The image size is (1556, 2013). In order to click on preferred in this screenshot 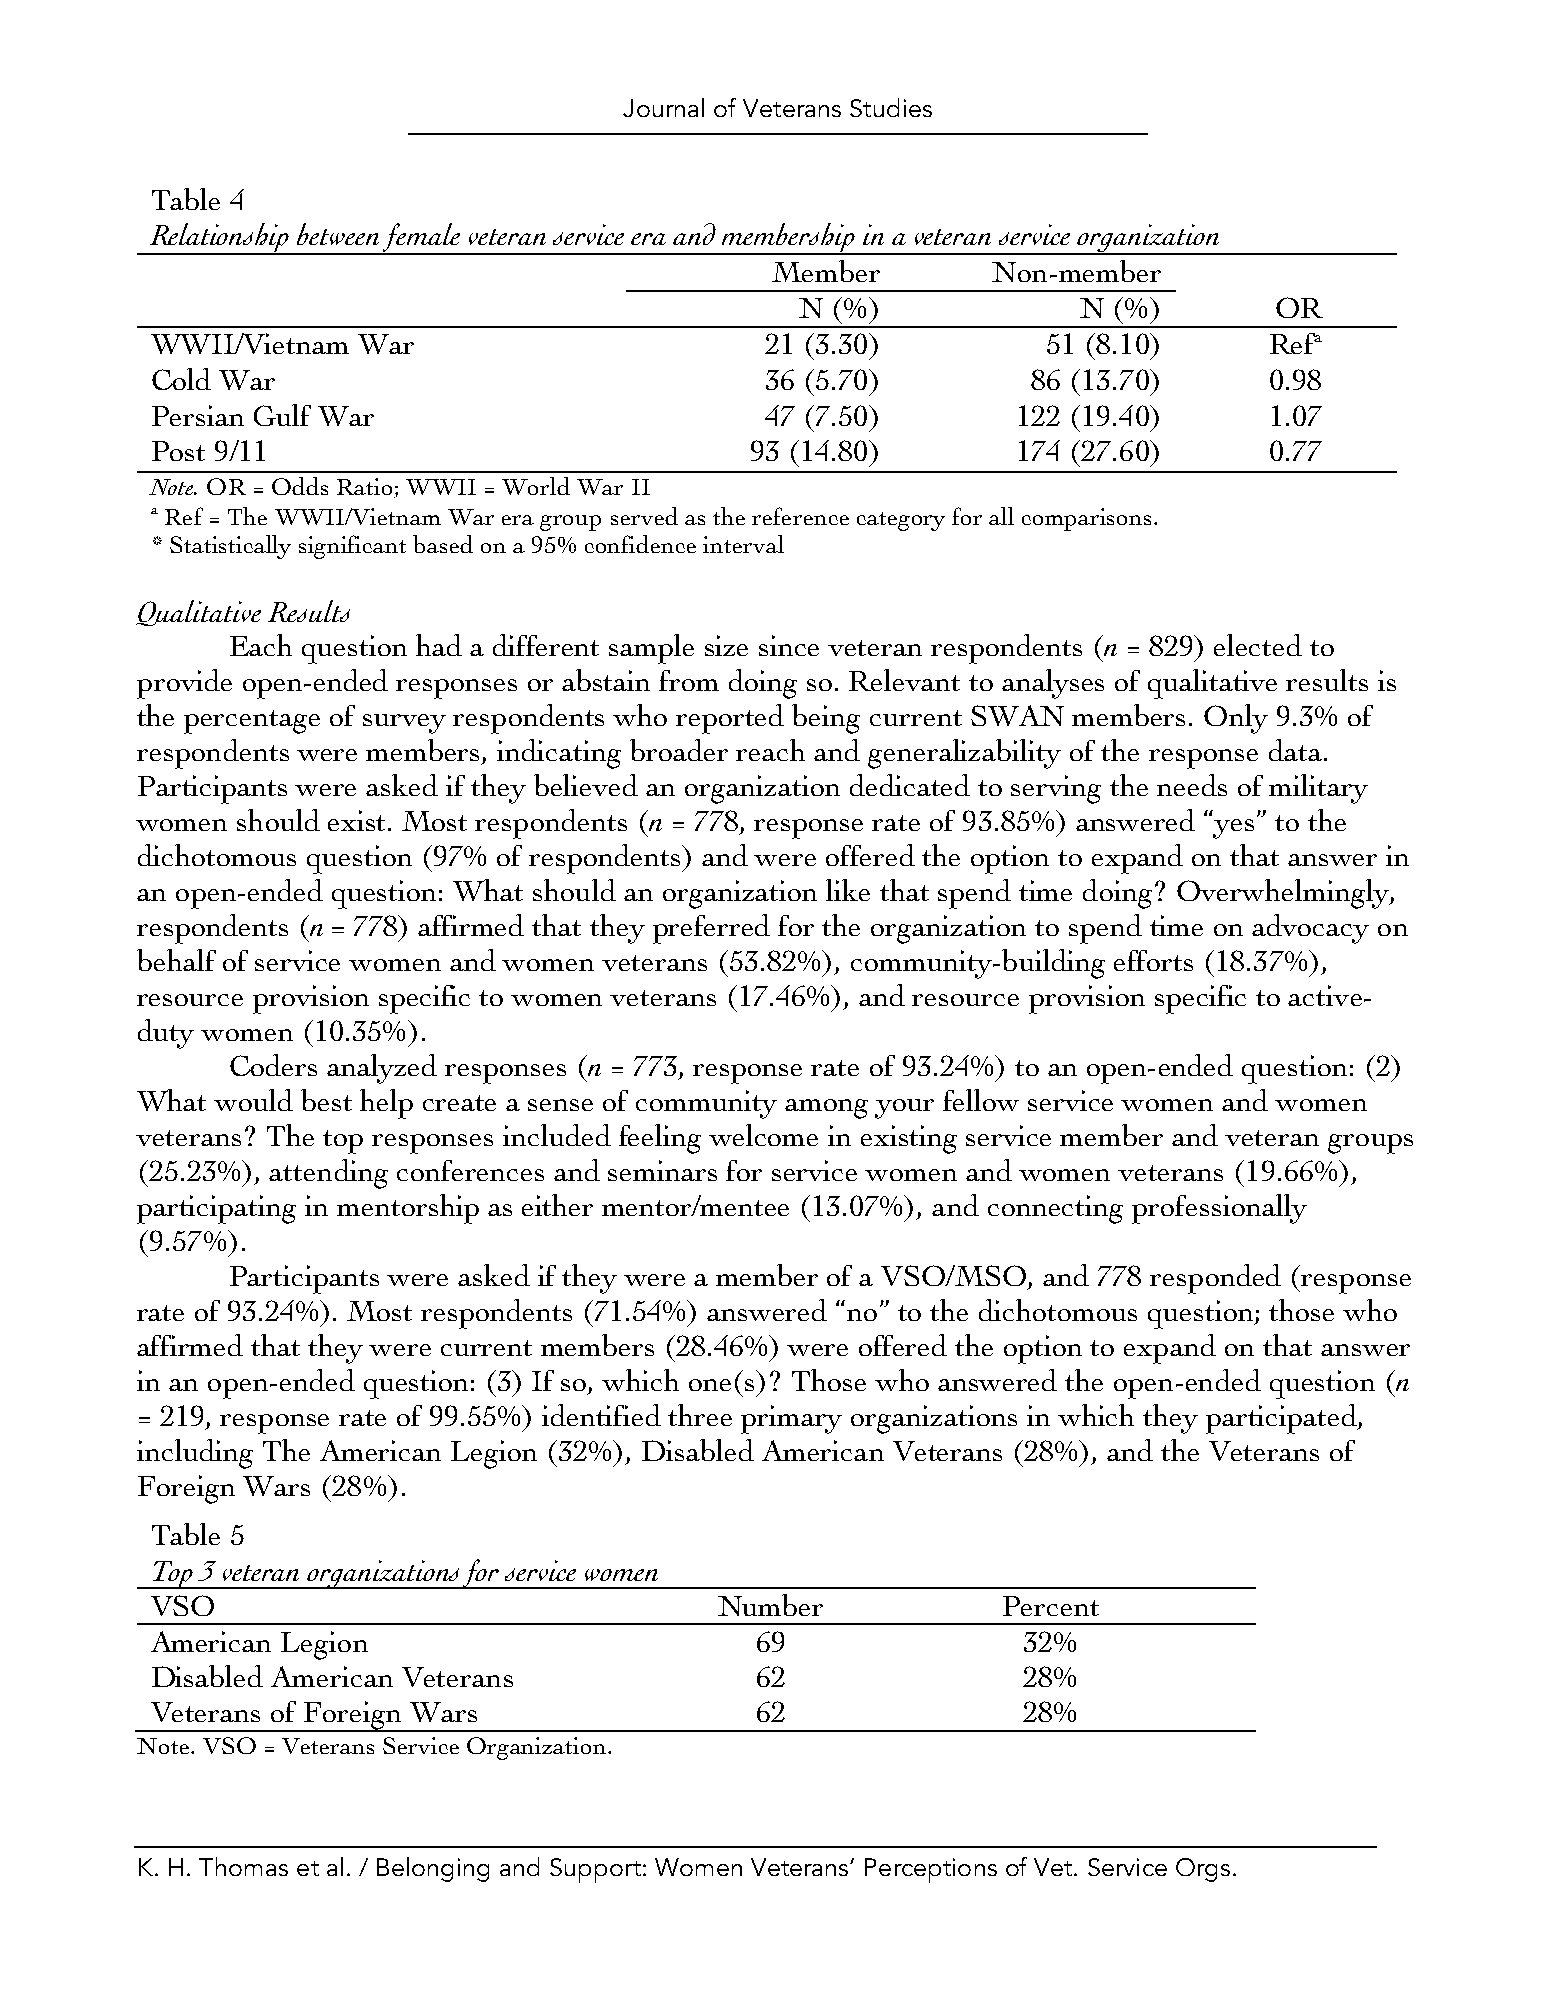, I will do `click(711, 929)`.
